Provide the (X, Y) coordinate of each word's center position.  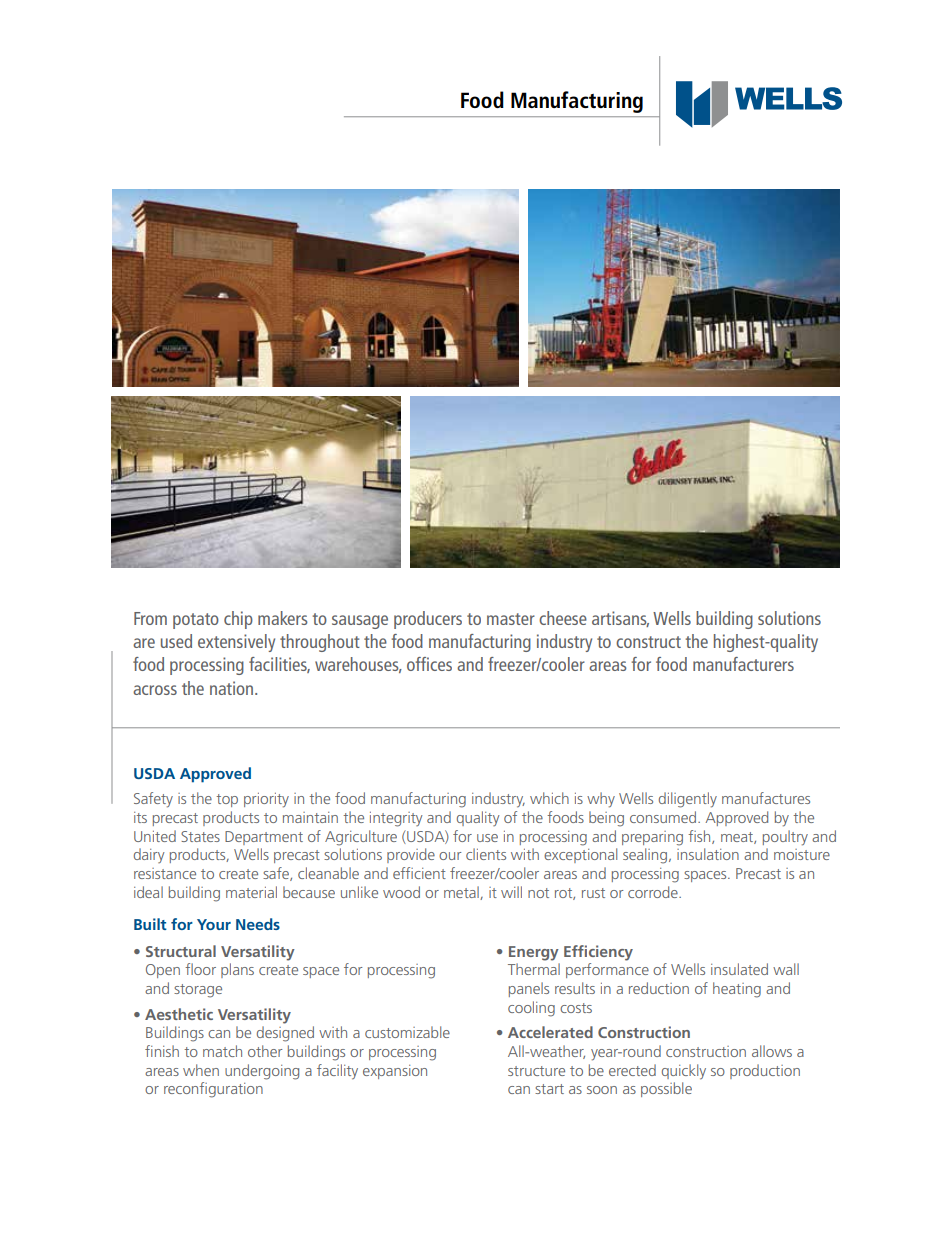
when (201, 1070)
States (200, 836)
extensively (236, 643)
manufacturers (743, 664)
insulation (708, 854)
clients (486, 854)
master (511, 619)
